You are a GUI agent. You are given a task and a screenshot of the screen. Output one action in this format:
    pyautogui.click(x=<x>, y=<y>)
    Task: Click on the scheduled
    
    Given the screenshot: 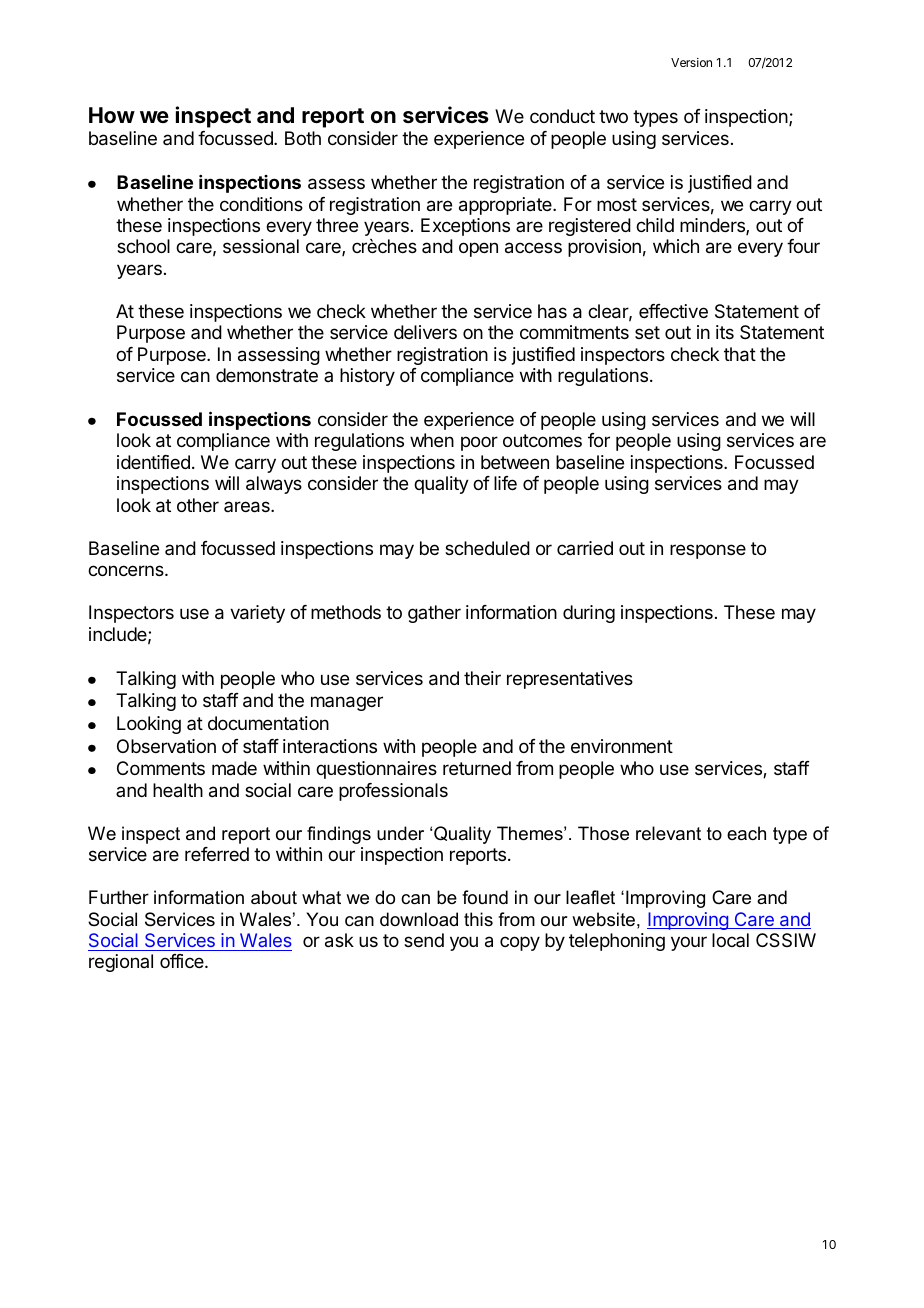 What is the action you would take?
    pyautogui.click(x=487, y=548)
